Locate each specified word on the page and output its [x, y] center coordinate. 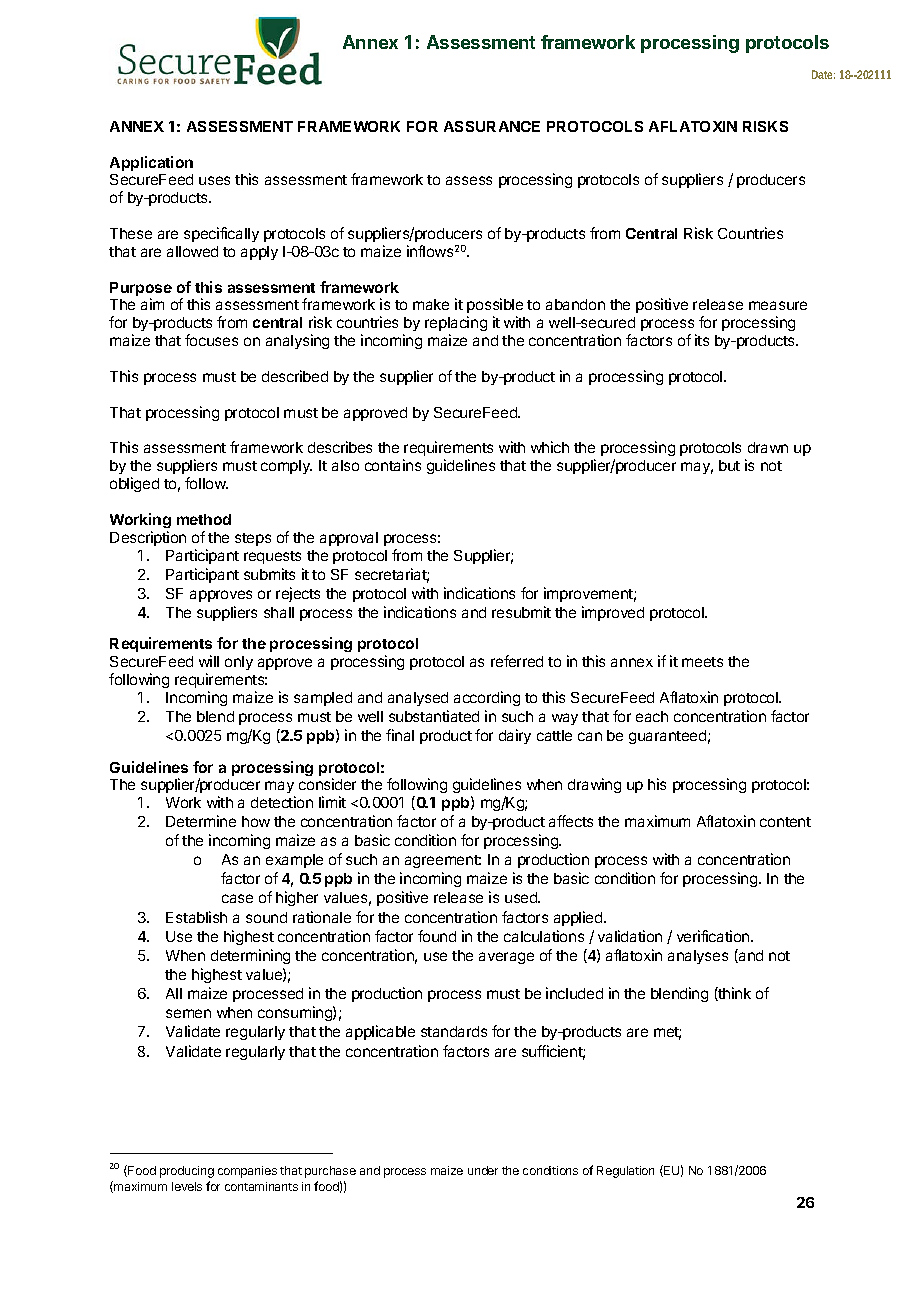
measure [778, 305]
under [483, 1170]
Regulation [625, 1172]
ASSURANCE [492, 126]
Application [151, 163]
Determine [201, 821]
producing [187, 1172]
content [785, 822]
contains [393, 465]
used [522, 897]
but [729, 465]
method [204, 519]
